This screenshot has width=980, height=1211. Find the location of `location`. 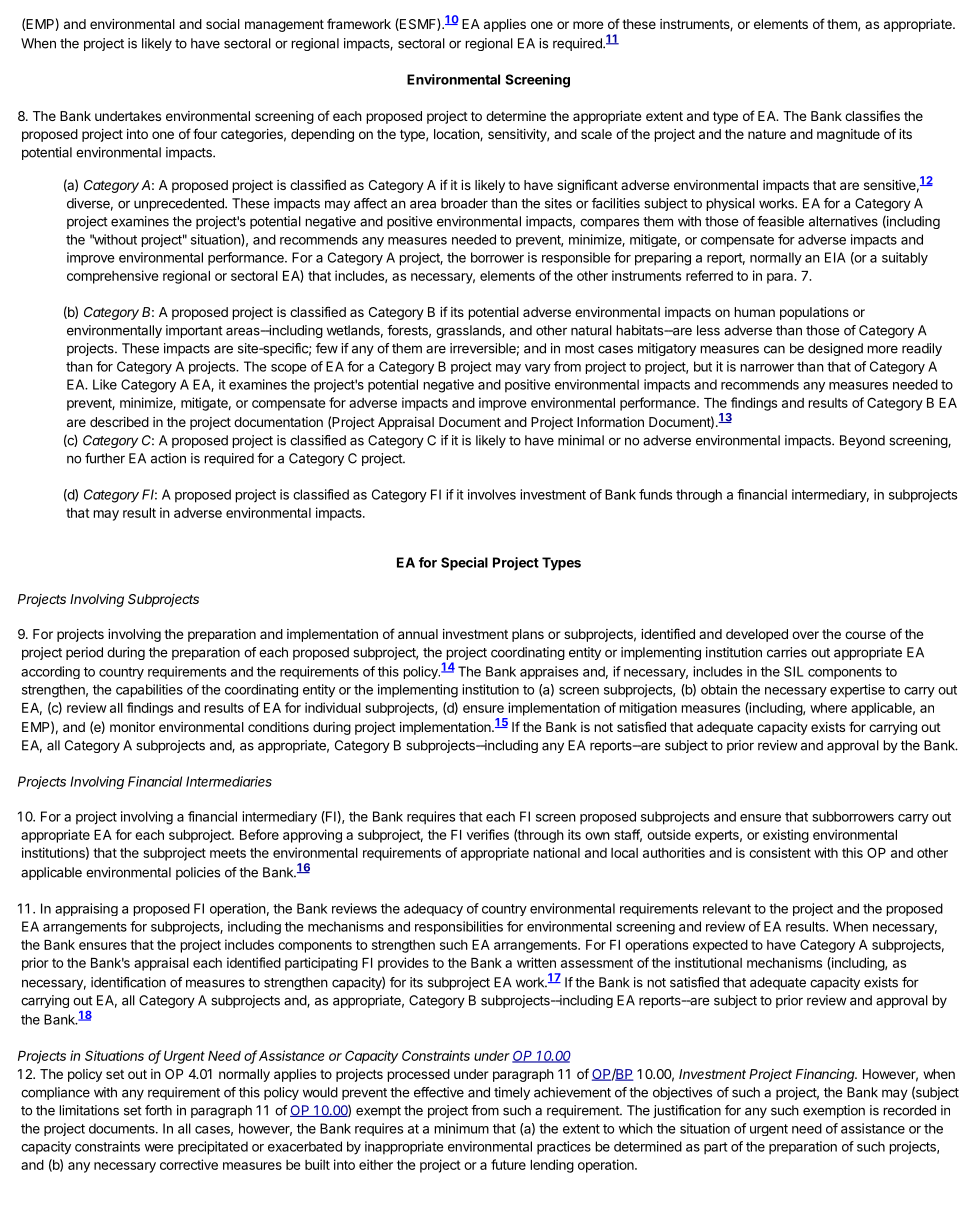

location is located at coordinates (457, 135).
